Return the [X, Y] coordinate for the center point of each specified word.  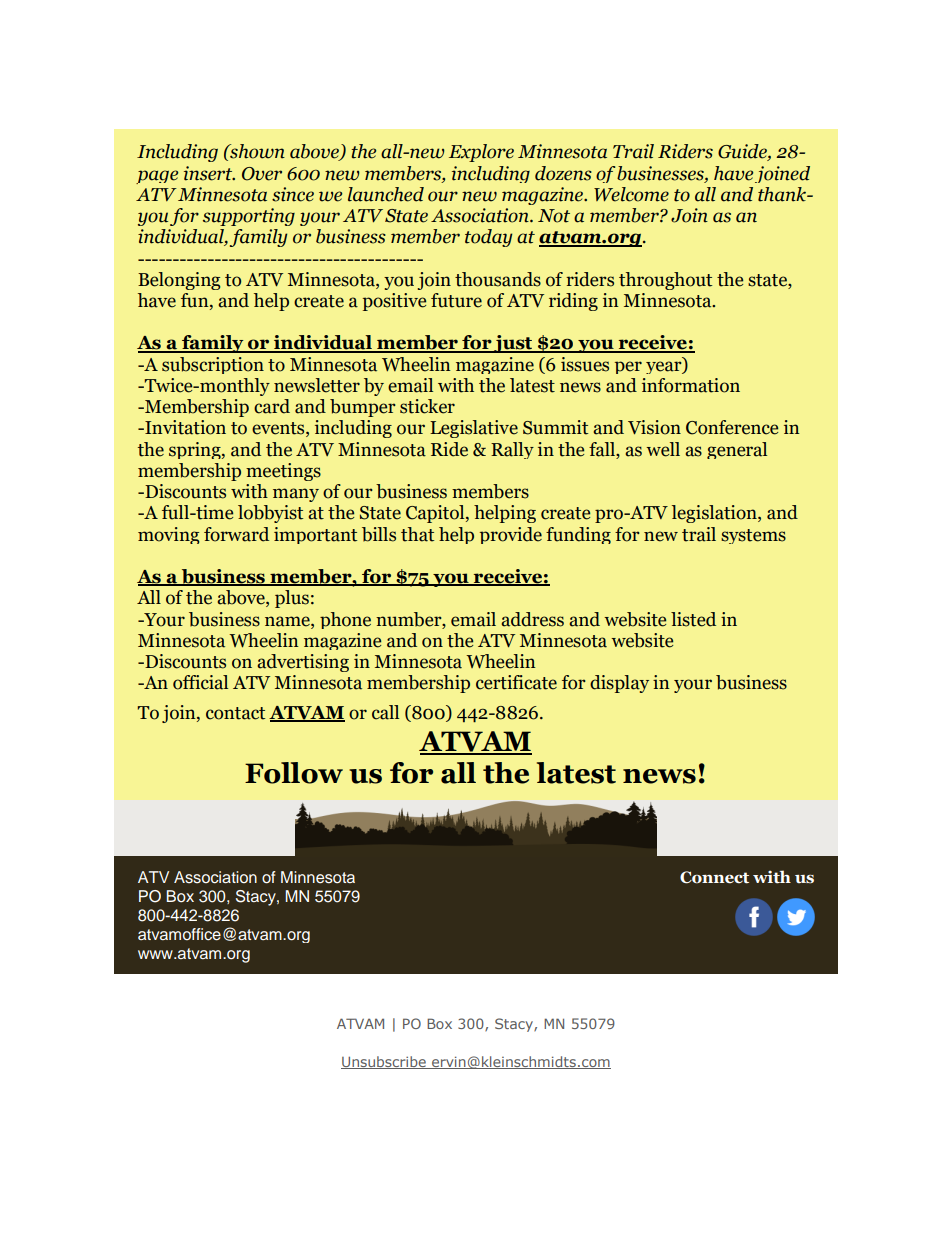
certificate [516, 682]
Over [262, 174]
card [272, 406]
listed [693, 619]
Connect [714, 877]
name [288, 621]
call [385, 712]
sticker [427, 406]
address [532, 619]
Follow [294, 773]
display [619, 684]
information [691, 385]
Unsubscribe [384, 1062]
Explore [481, 153]
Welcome [631, 194]
